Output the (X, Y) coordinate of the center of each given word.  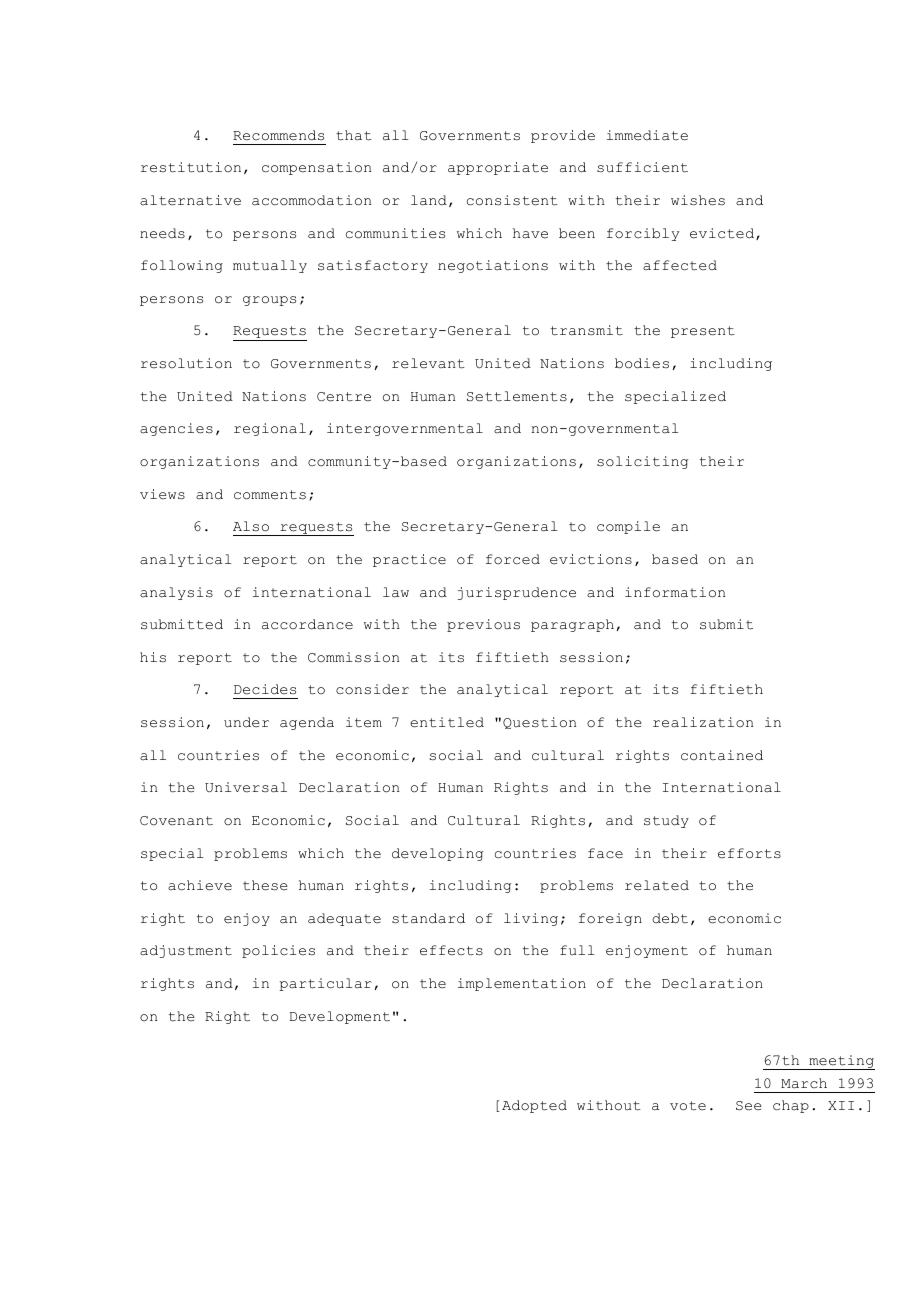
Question (539, 723)
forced (513, 559)
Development (340, 1017)
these (265, 885)
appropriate (498, 168)
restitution (191, 167)
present (703, 332)
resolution (186, 363)
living (531, 919)
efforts (749, 853)
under (246, 722)
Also (251, 526)
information (675, 592)
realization (703, 722)
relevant (428, 363)
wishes (698, 200)
